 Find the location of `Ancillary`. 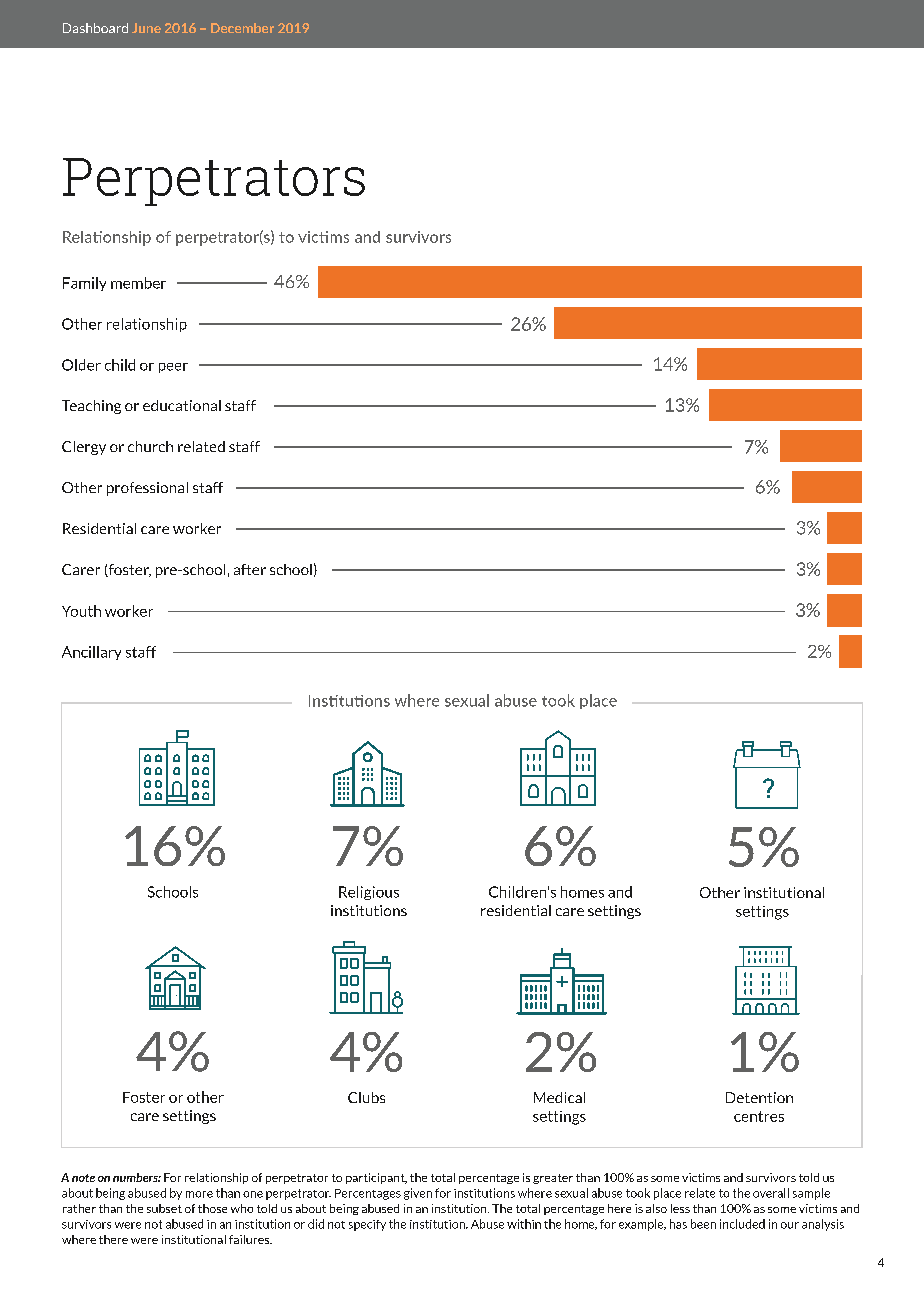

Ancillary is located at coordinates (91, 653).
